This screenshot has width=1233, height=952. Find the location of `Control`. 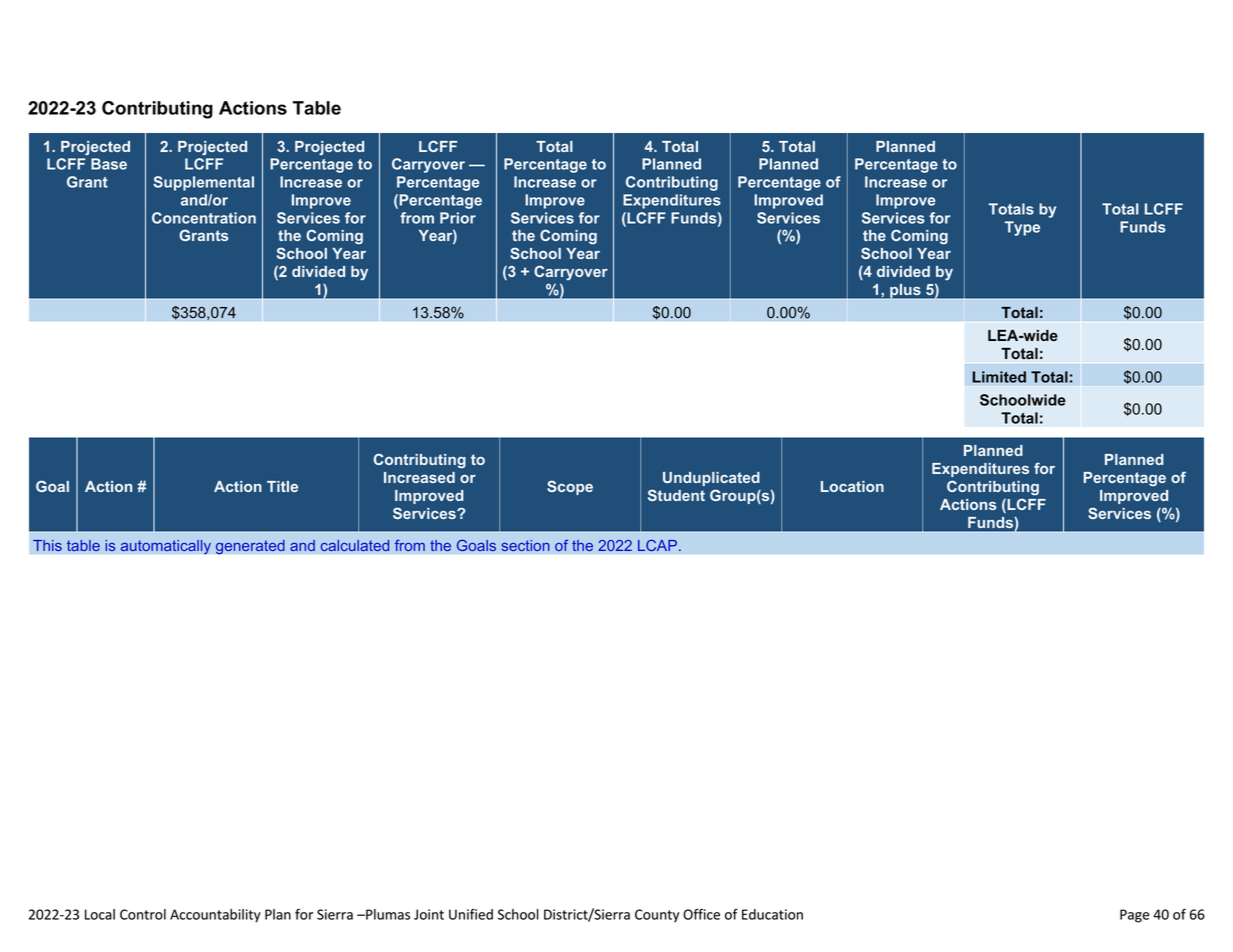

Control is located at coordinates (143, 914).
